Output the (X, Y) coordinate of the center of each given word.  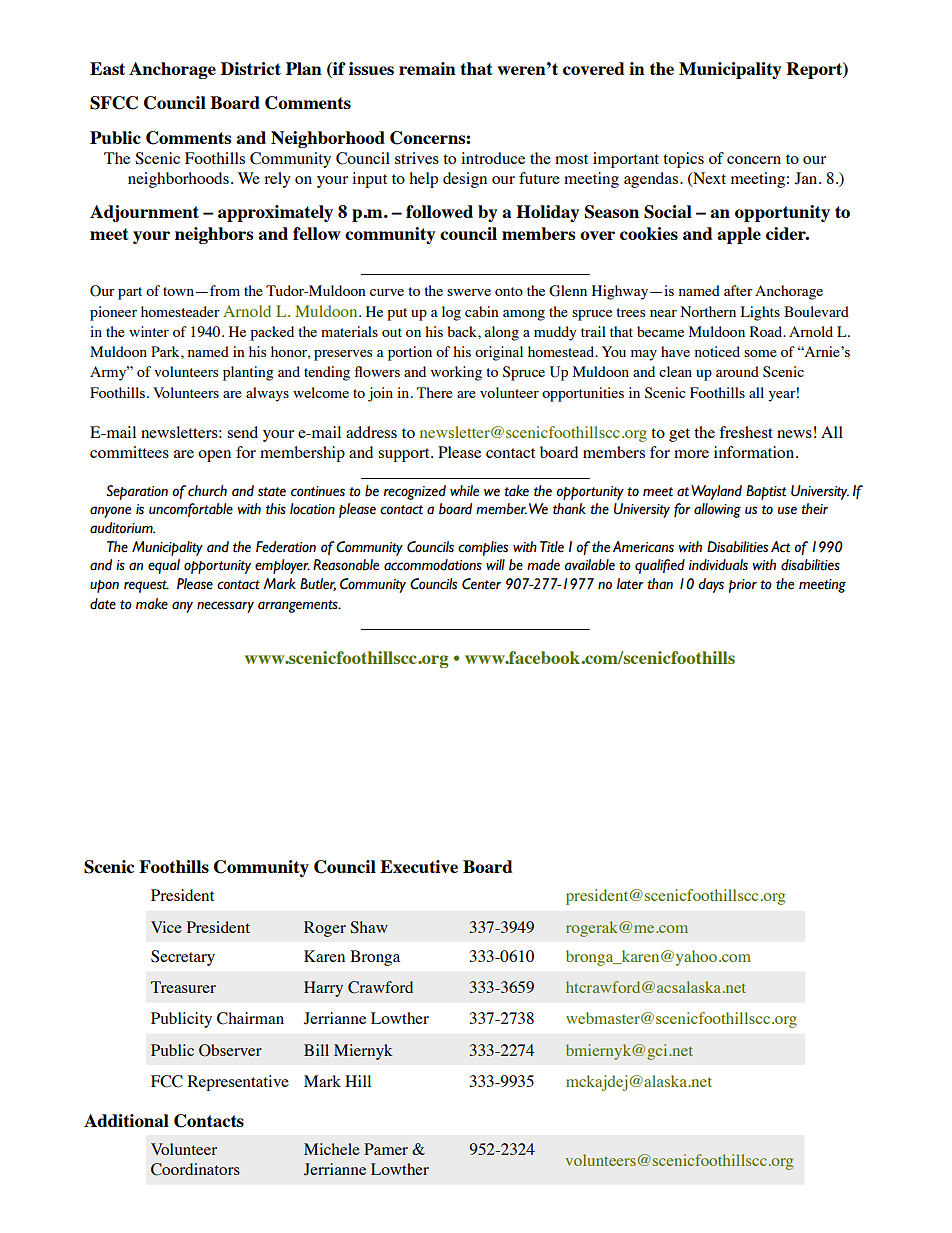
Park (166, 351)
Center (481, 584)
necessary (225, 607)
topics (683, 160)
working (456, 373)
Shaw (369, 927)
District (251, 68)
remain (427, 68)
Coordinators (195, 1169)
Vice (166, 927)
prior (743, 586)
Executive (419, 866)
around (737, 371)
